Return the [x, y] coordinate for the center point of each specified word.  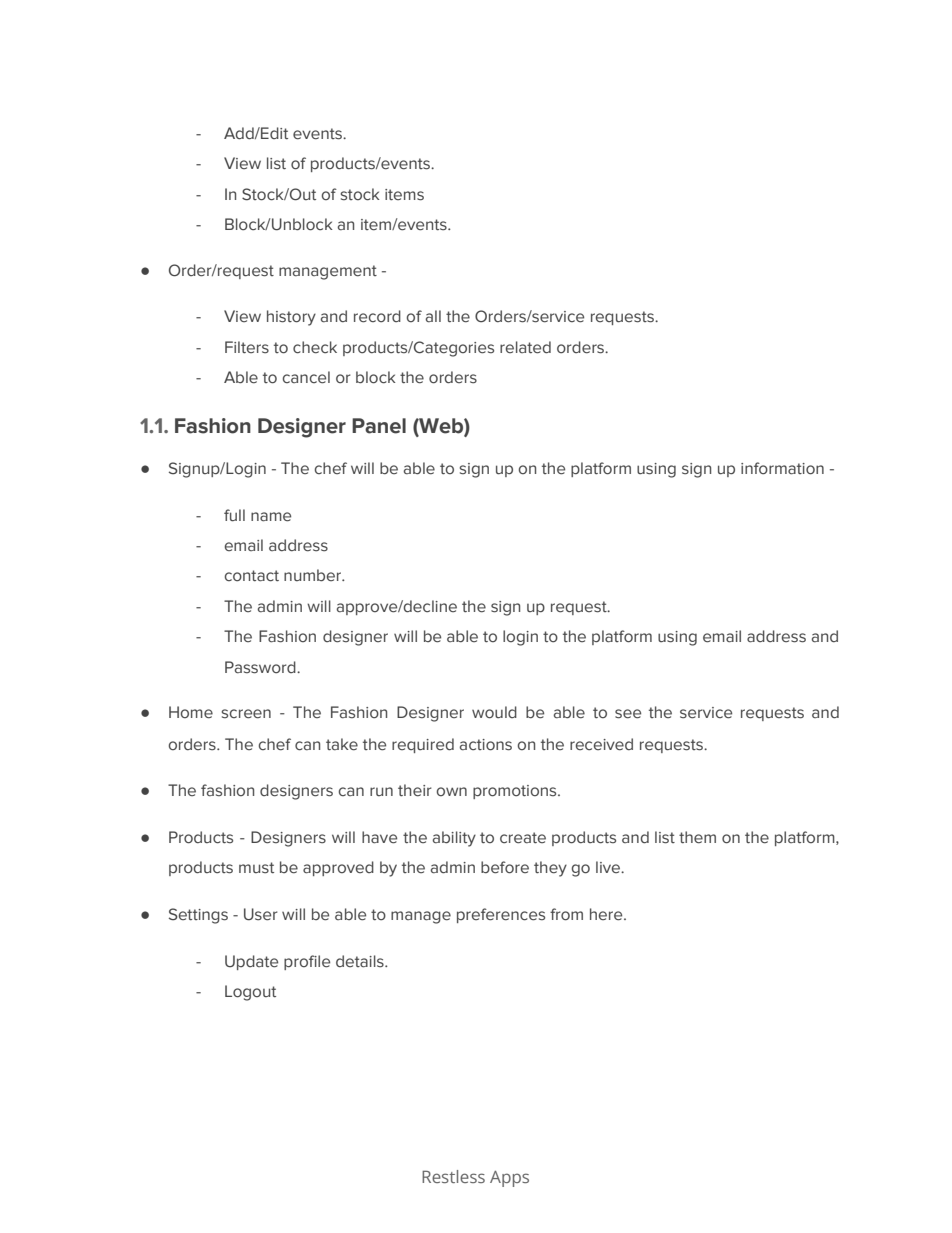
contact [252, 576]
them [697, 837]
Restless [453, 1176]
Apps [509, 1179]
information [782, 468]
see [628, 714]
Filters [247, 347]
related [525, 347]
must [256, 868]
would [494, 712]
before [505, 867]
